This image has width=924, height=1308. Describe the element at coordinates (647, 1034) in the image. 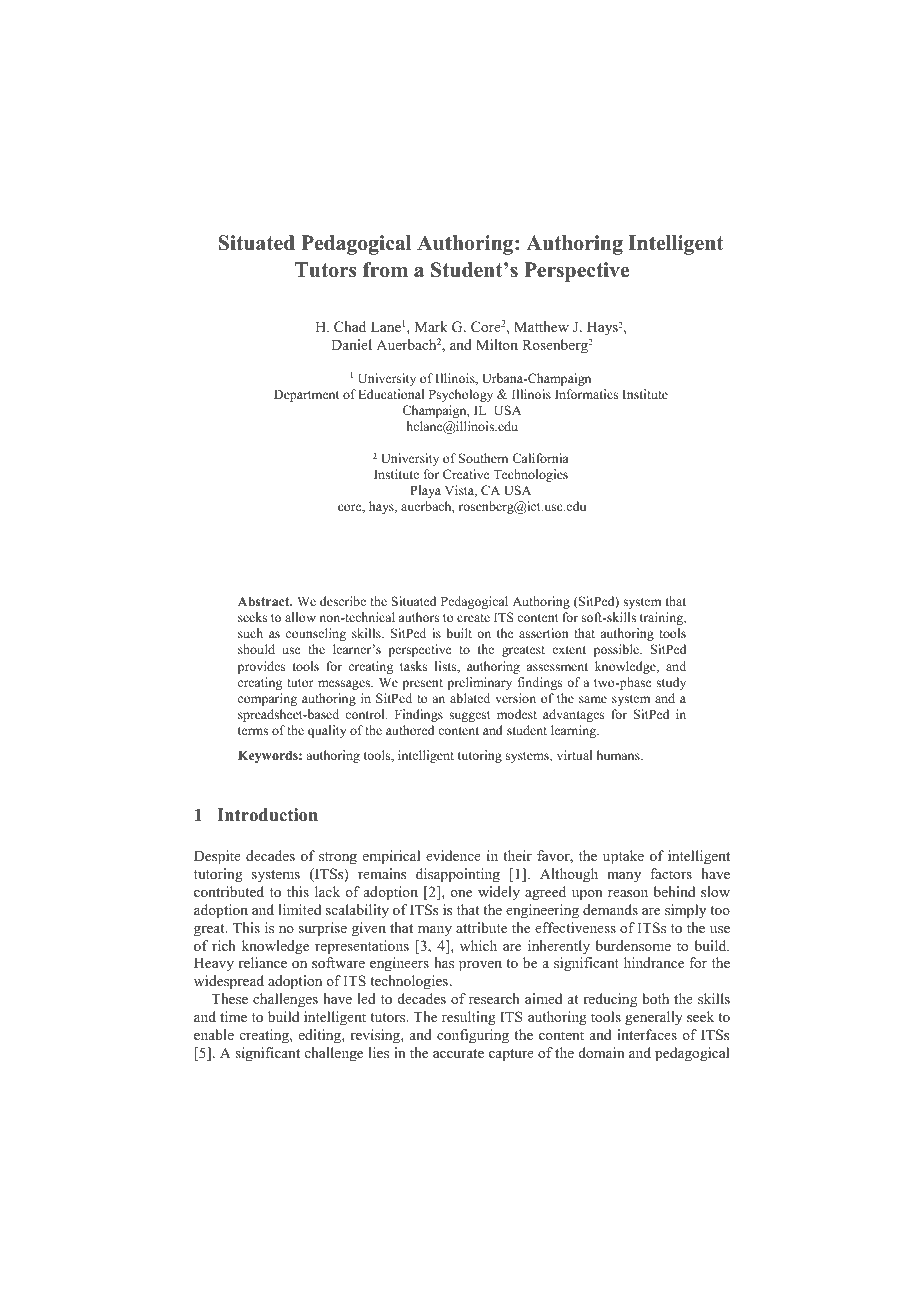

I see `interfaces` at that location.
